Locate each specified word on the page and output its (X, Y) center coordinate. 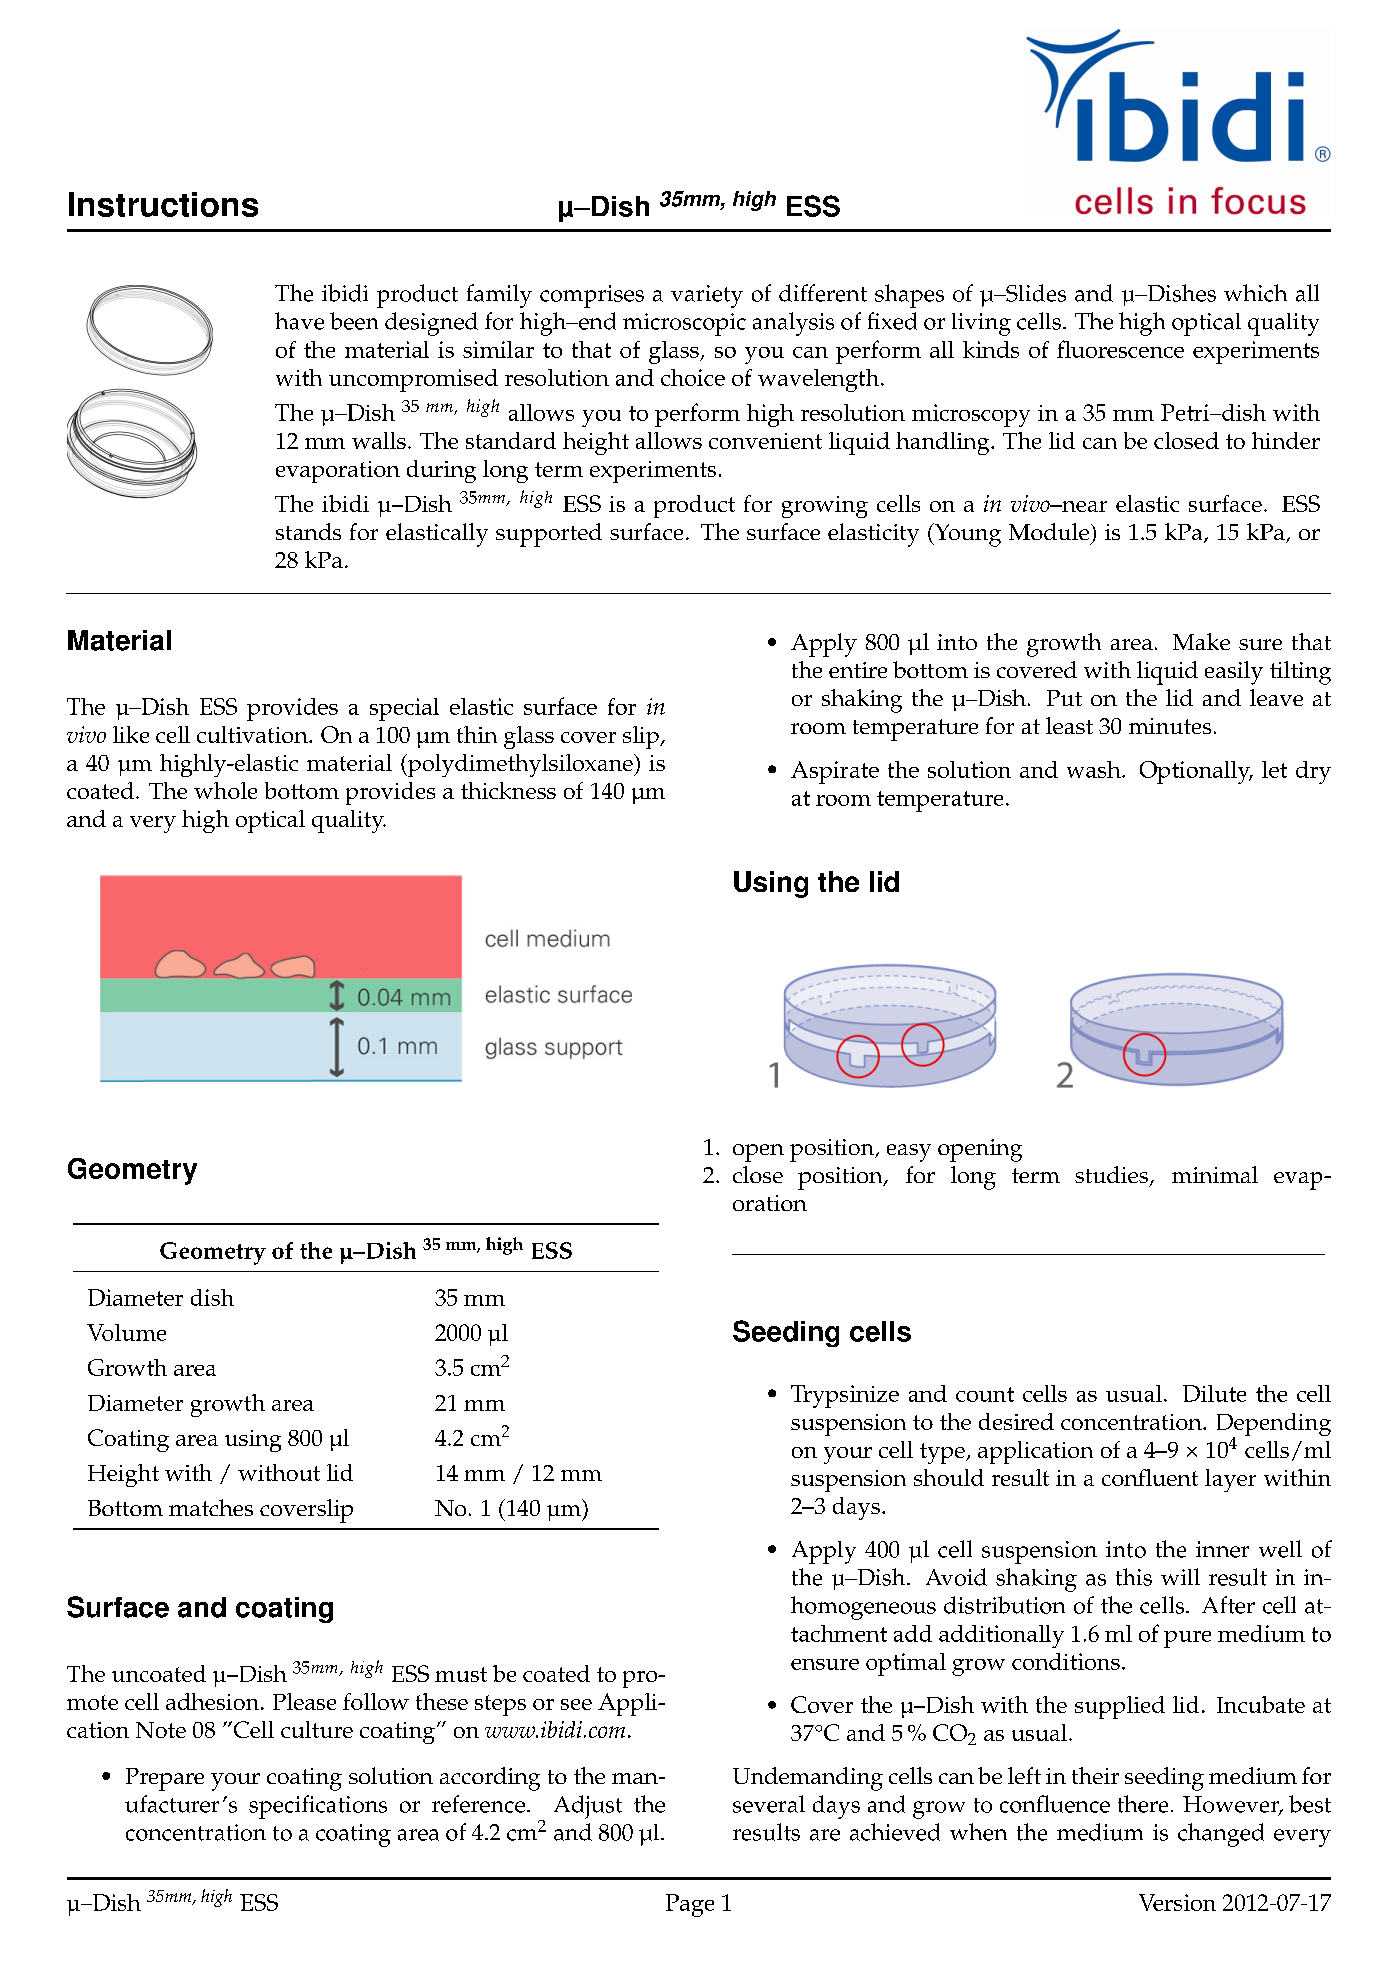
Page (690, 1905)
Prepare (165, 1779)
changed (1221, 1835)
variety (707, 296)
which (1255, 293)
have (299, 321)
